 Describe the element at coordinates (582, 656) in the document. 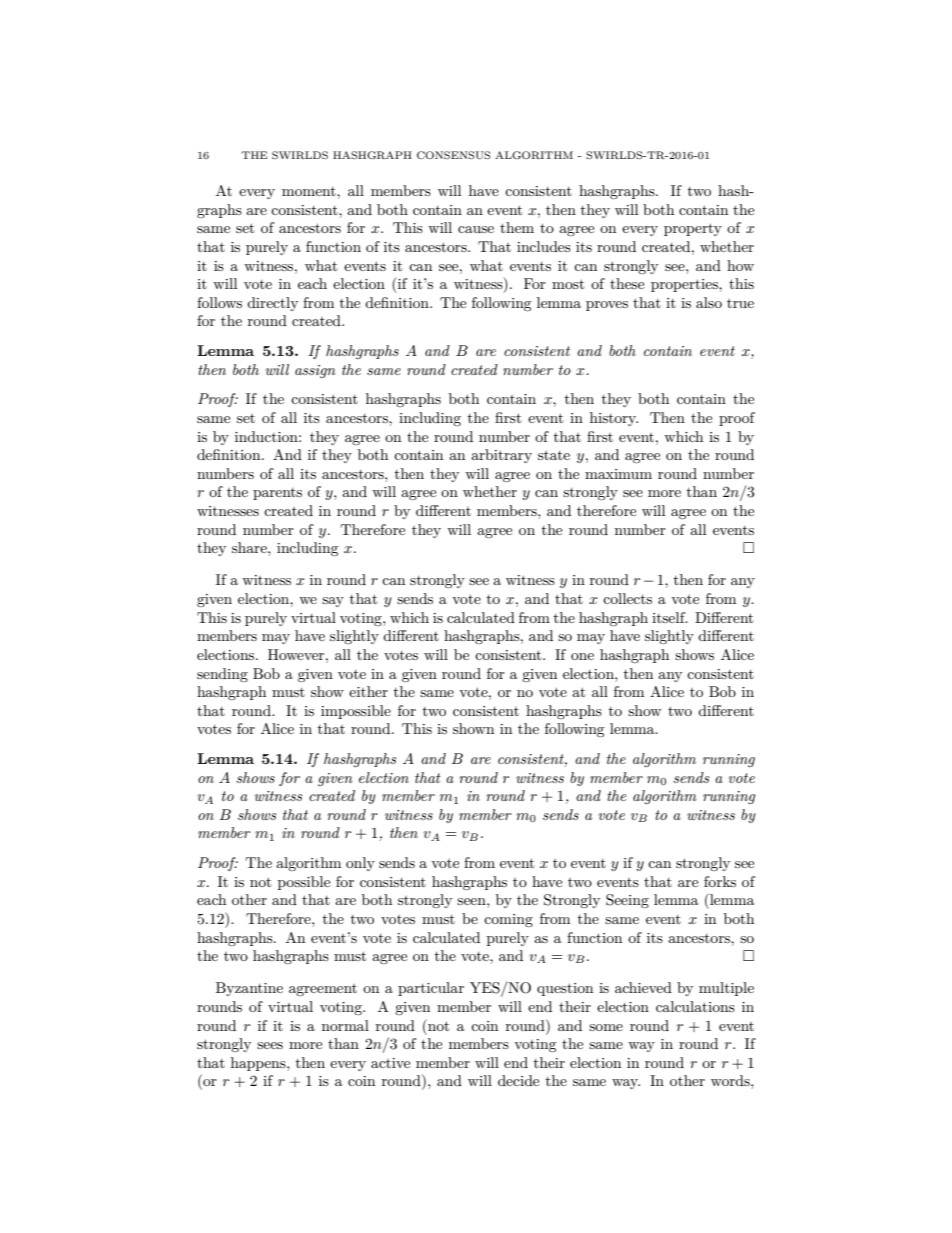

I see `one` at that location.
